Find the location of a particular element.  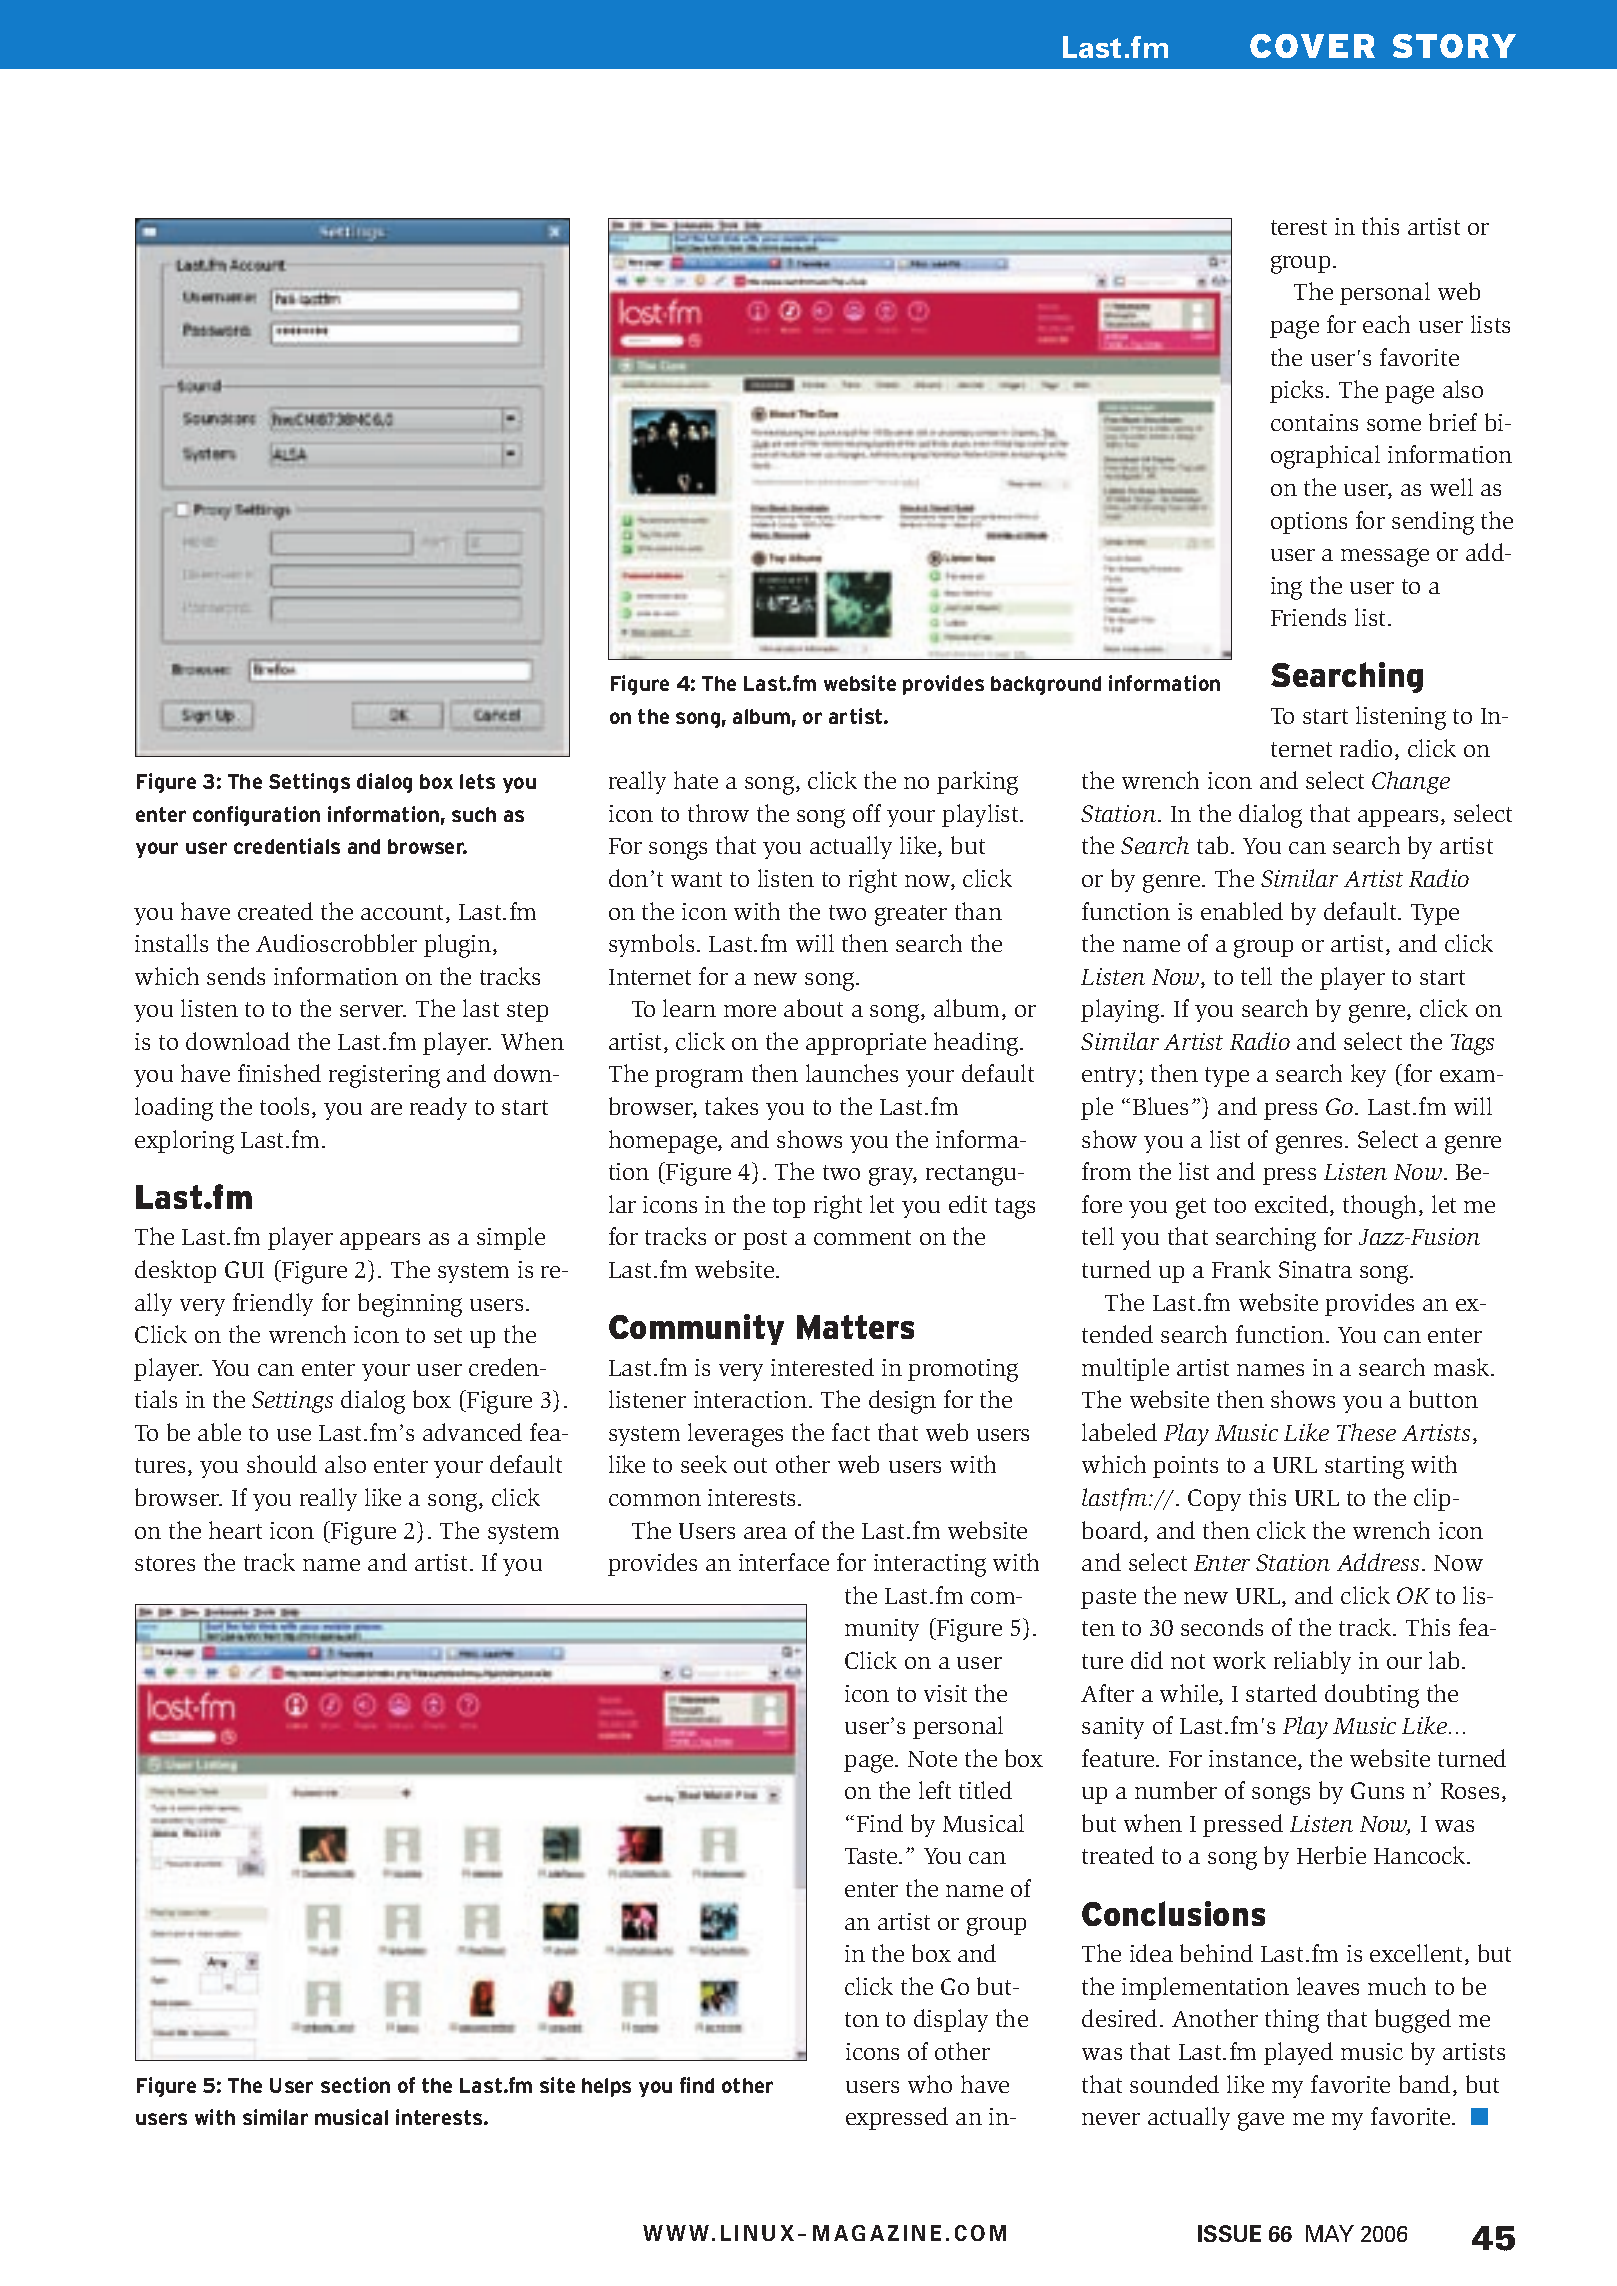

tab is located at coordinates (1212, 845).
